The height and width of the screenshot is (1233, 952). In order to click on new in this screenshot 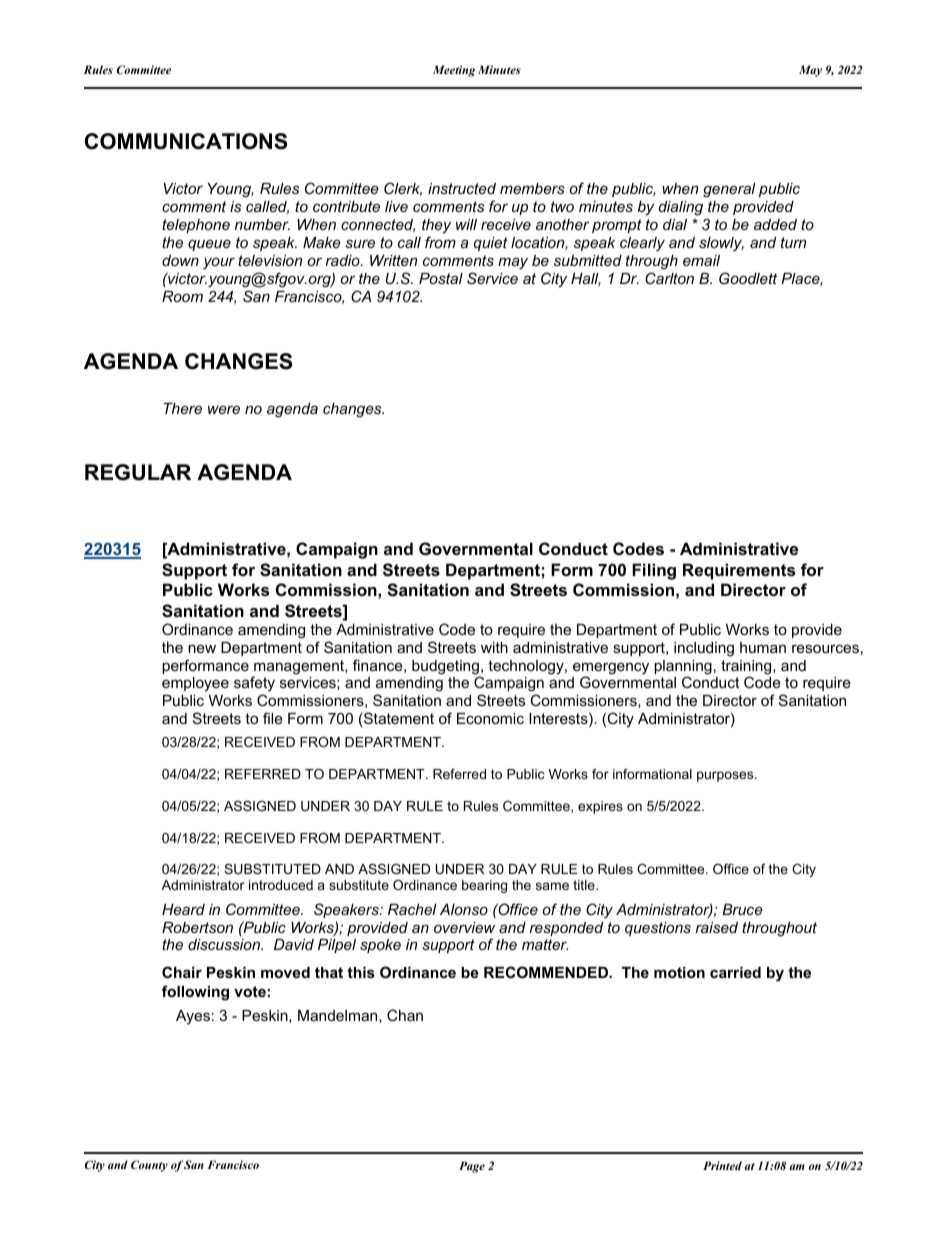, I will do `click(202, 648)`.
